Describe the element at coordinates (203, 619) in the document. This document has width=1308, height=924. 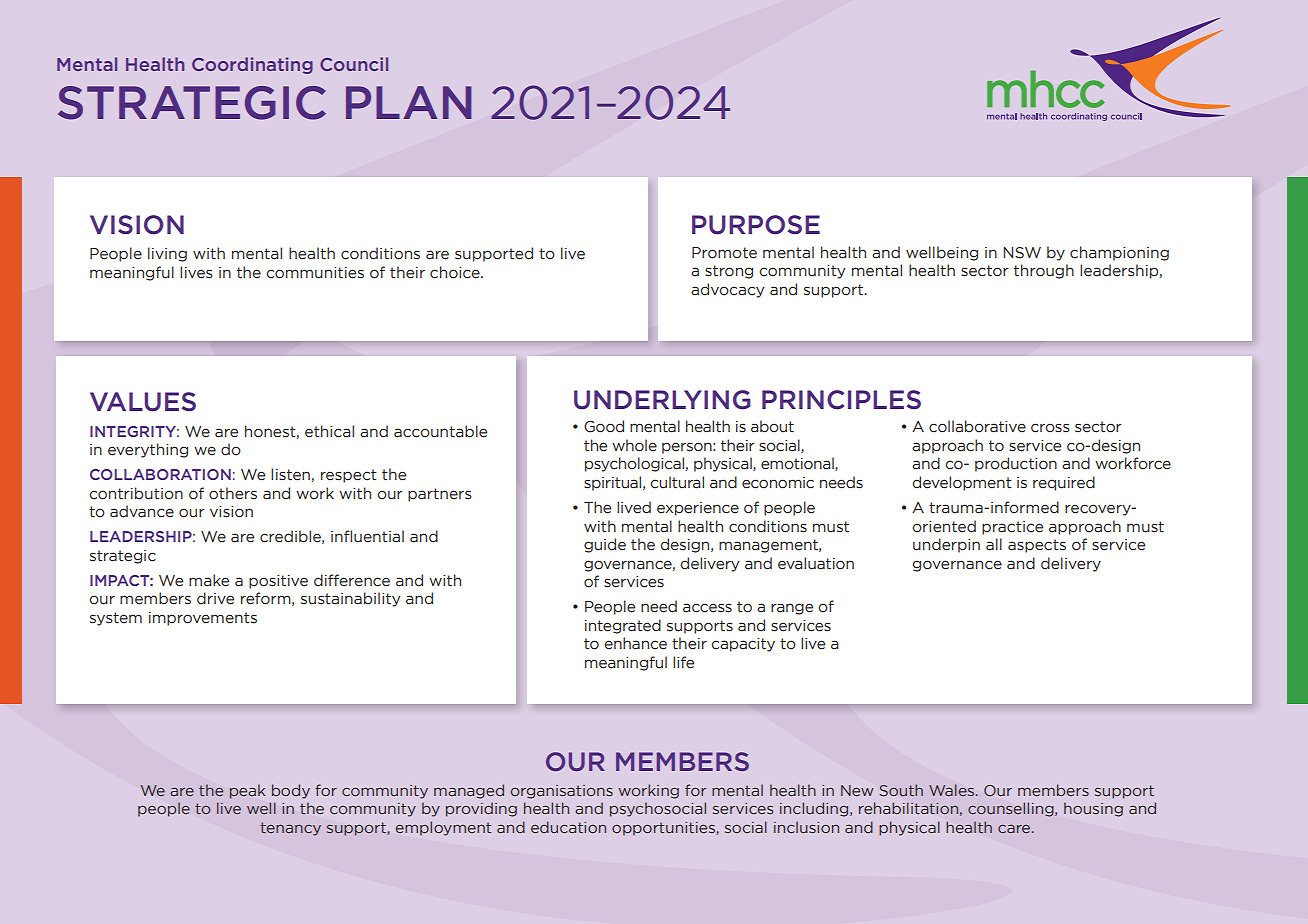
I see `improvements` at that location.
